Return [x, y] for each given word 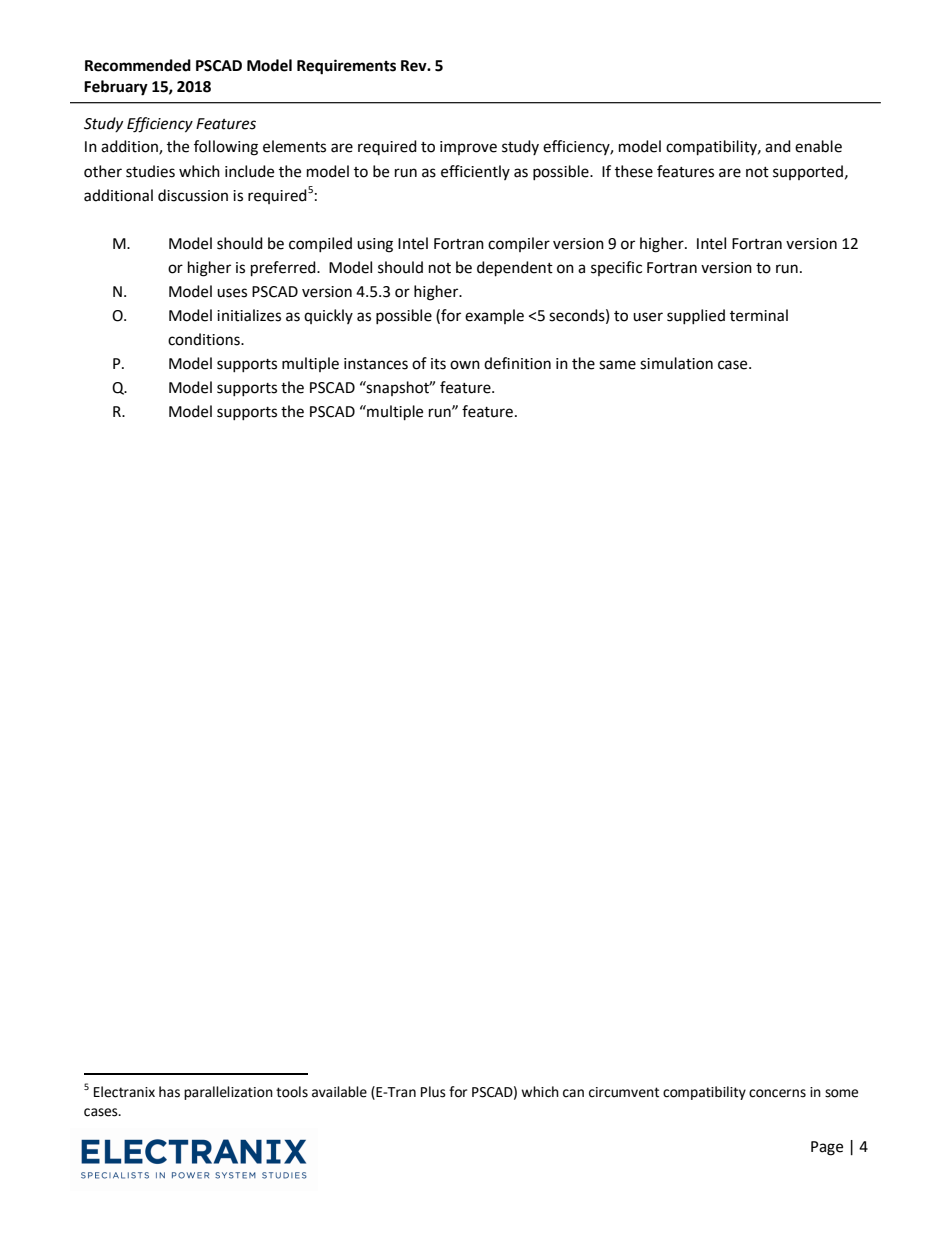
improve [468, 148]
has [169, 1092]
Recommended [138, 65]
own [465, 365]
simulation [676, 363]
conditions [205, 339]
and [778, 146]
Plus [433, 1092]
